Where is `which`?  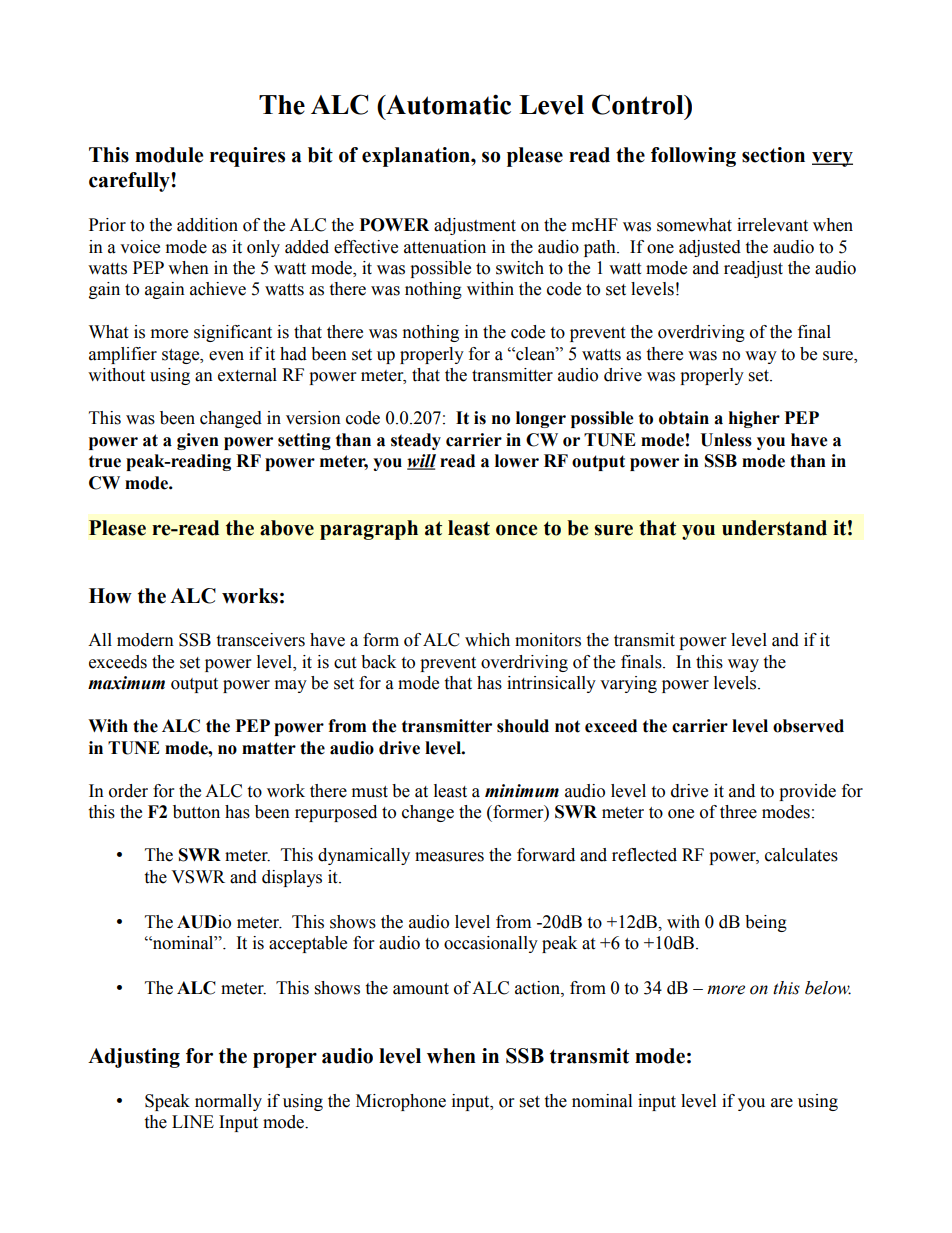 which is located at coordinates (487, 640).
